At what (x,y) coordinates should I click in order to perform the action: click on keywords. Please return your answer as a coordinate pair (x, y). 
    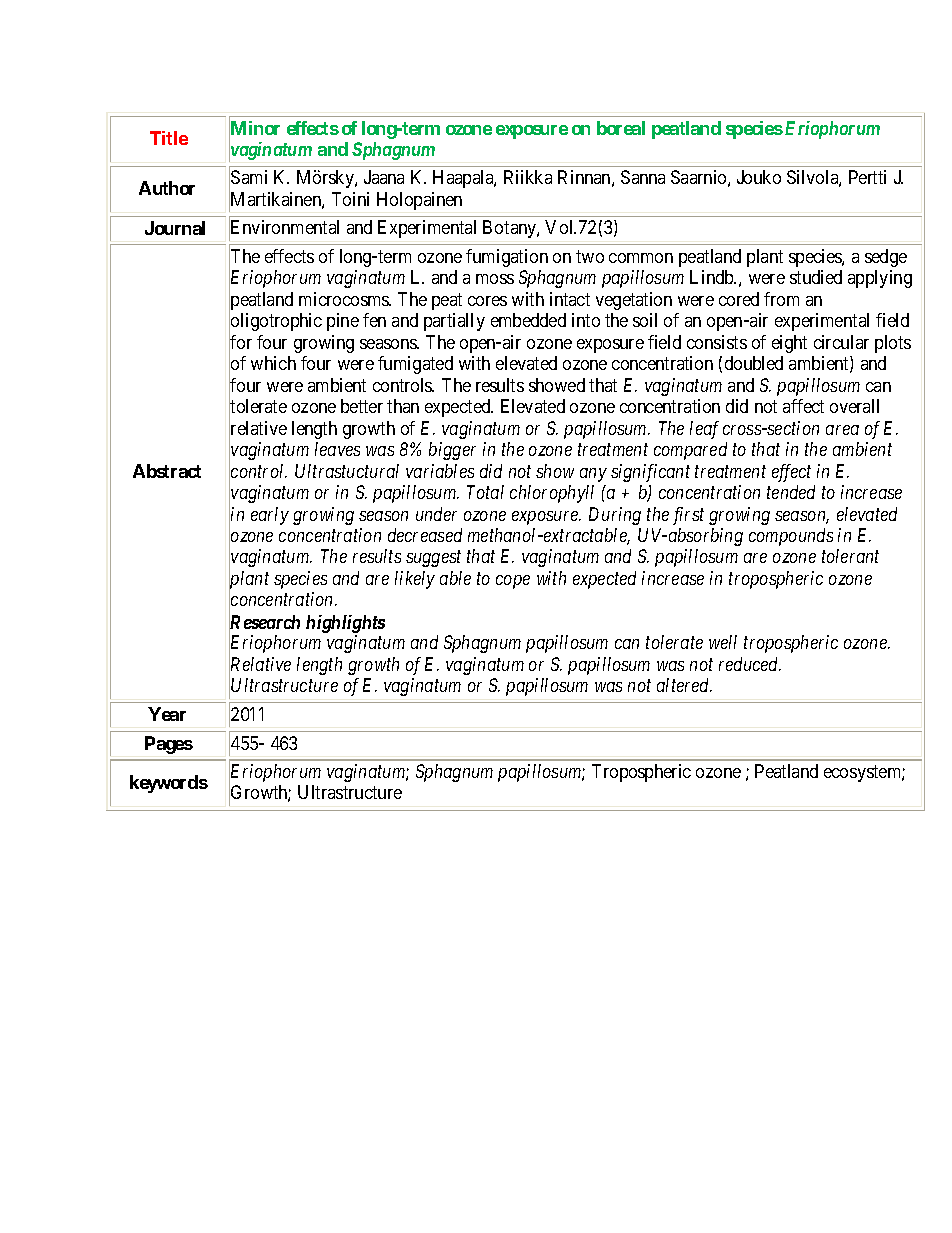
    Looking at the image, I should click on (169, 784).
